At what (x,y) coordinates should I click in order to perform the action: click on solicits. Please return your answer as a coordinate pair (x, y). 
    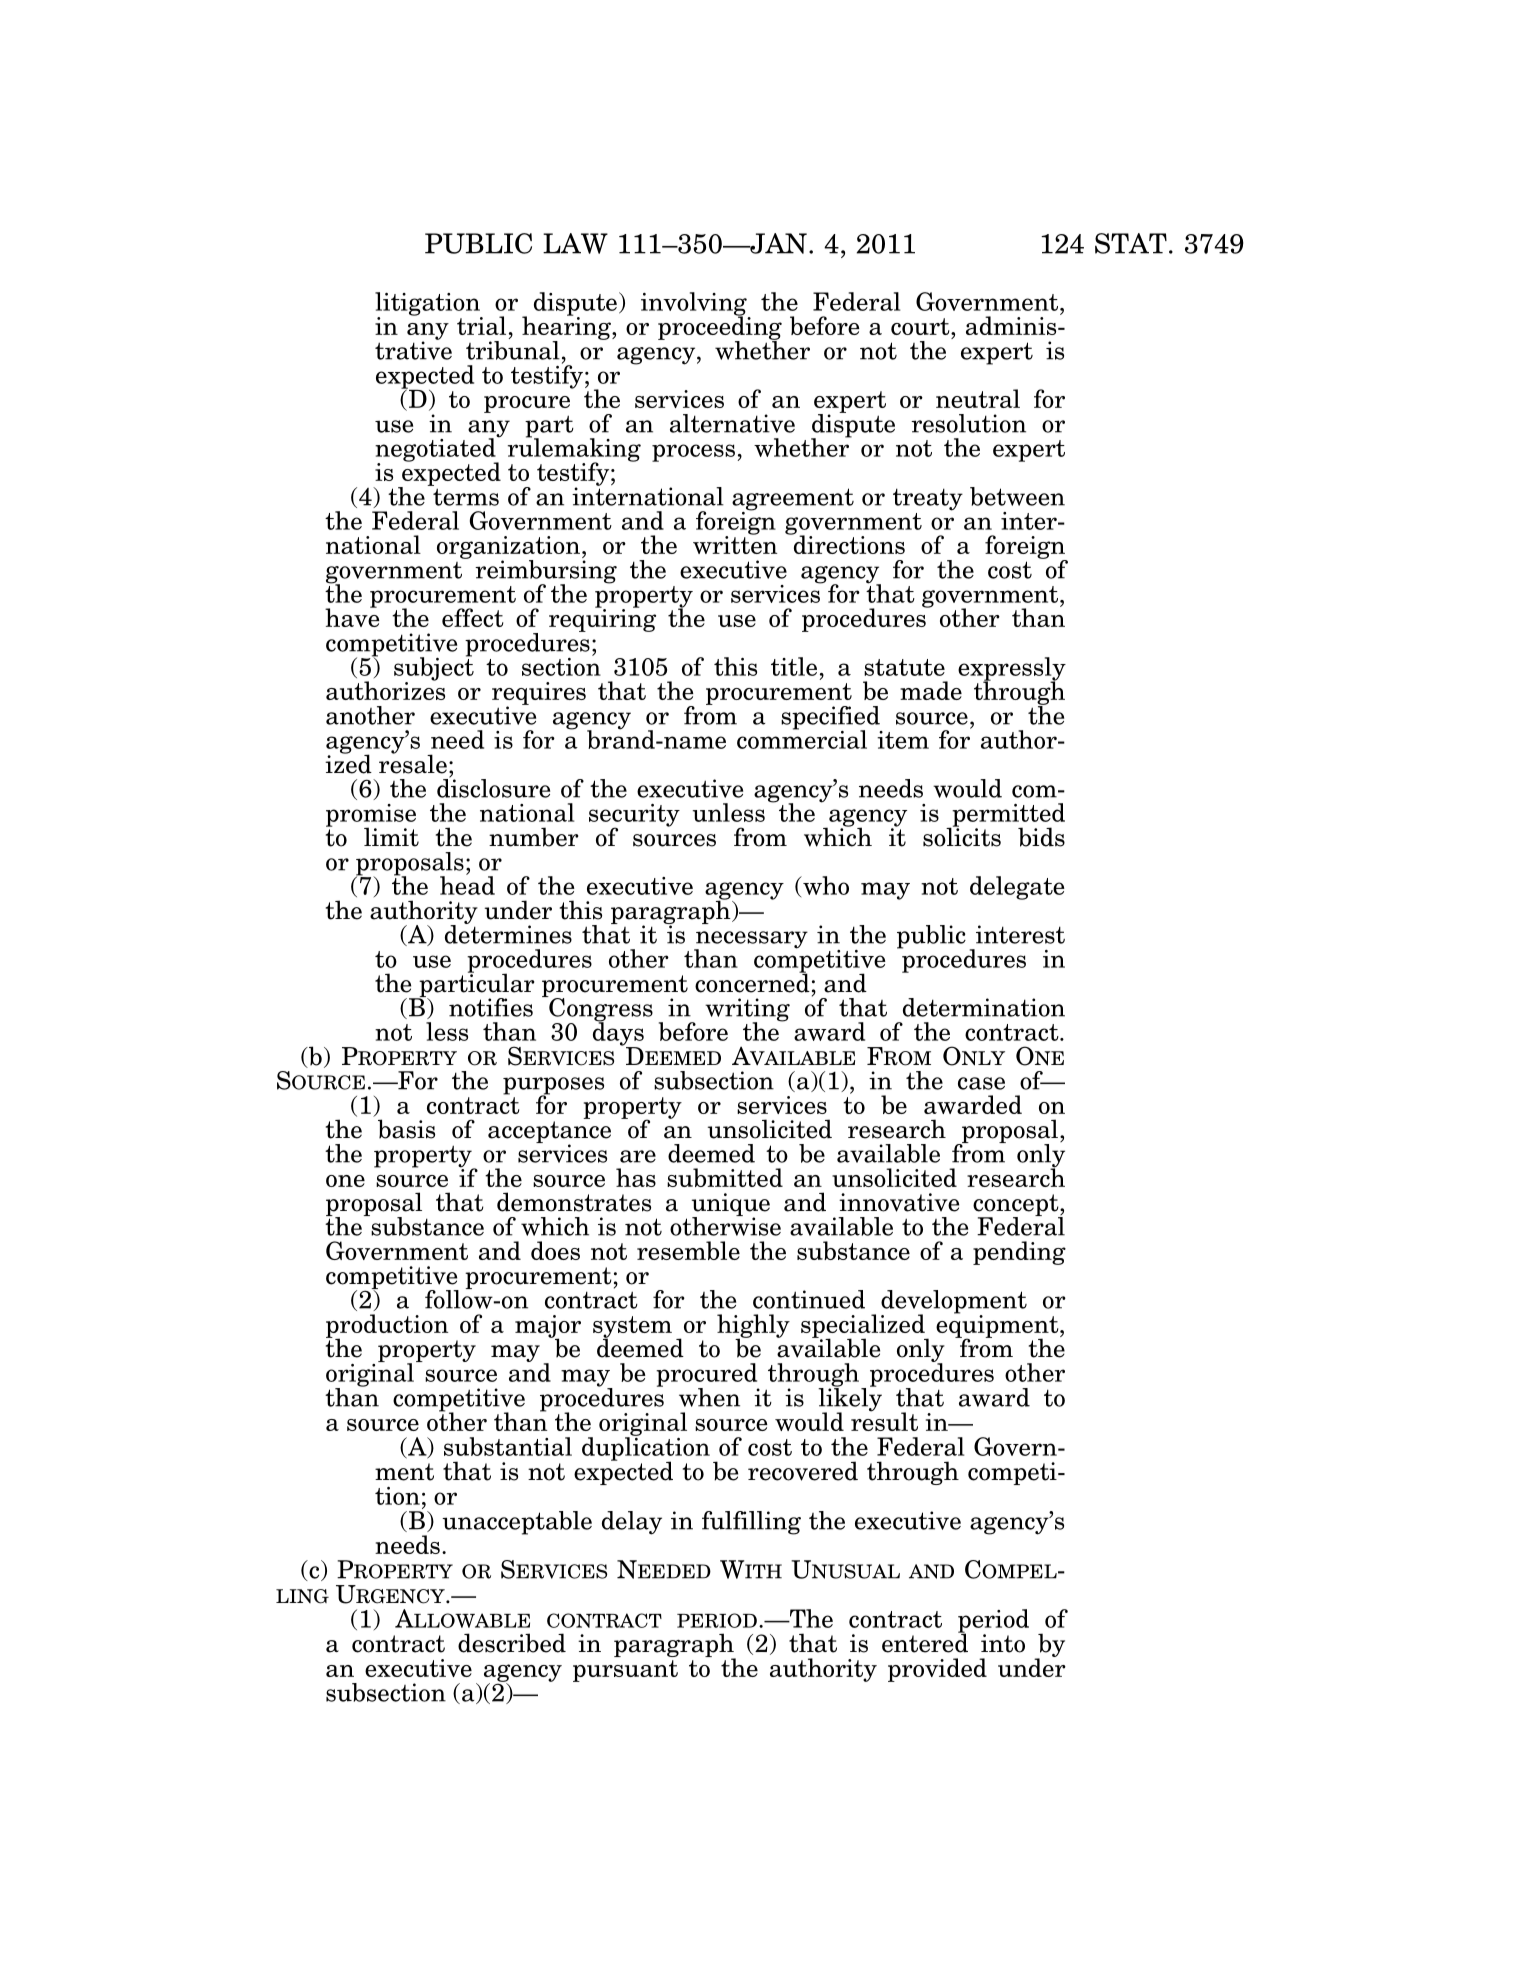
    Looking at the image, I should click on (962, 836).
